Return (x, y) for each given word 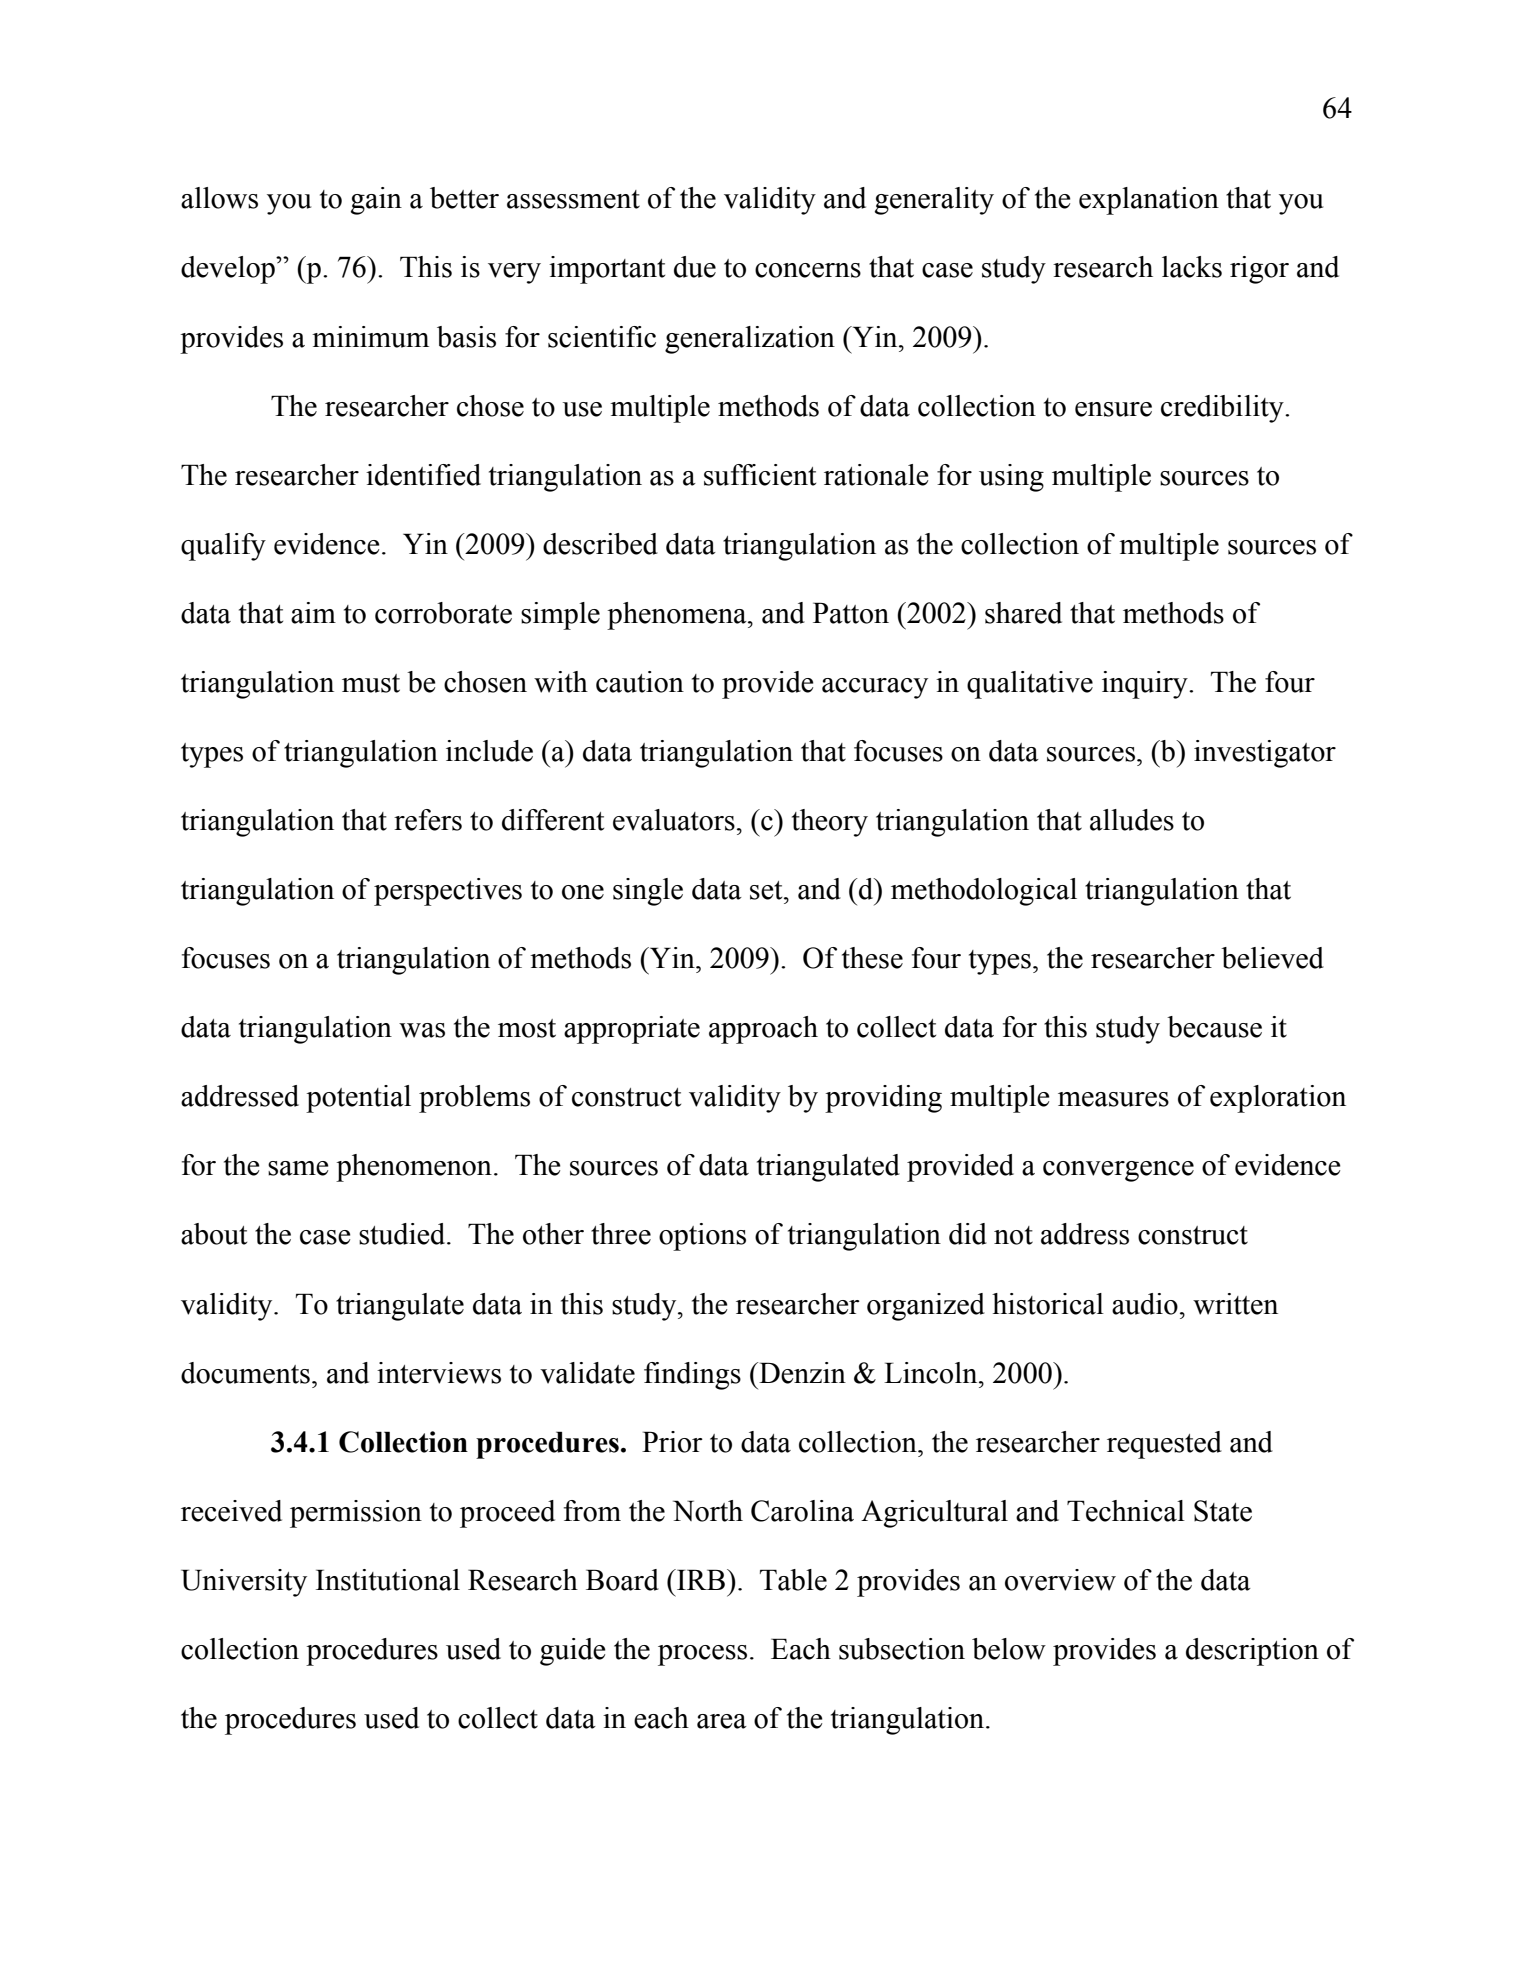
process (702, 1655)
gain (376, 201)
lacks (1192, 267)
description (1252, 1652)
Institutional (388, 1580)
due (695, 267)
